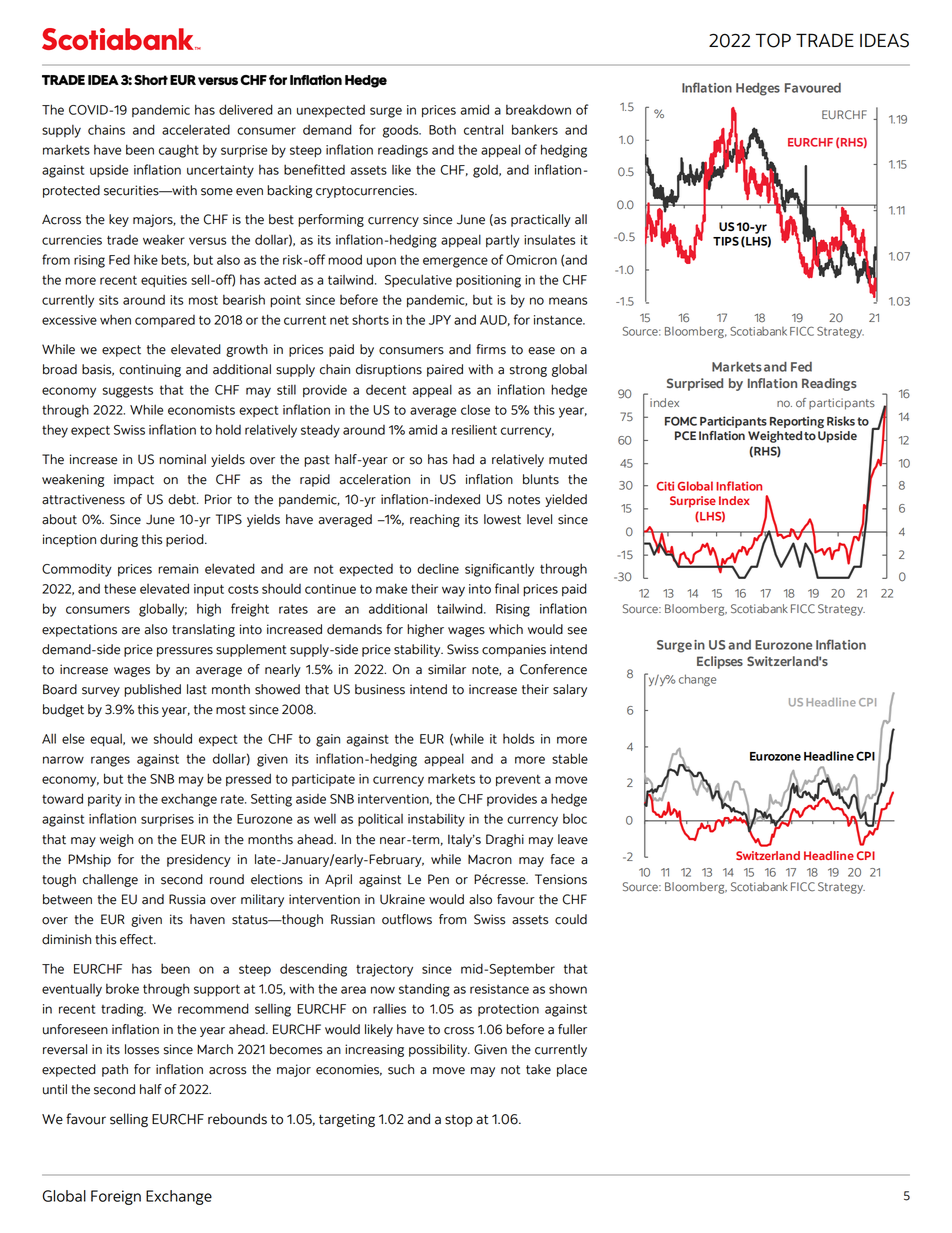 This document has height=1233, width=952. Describe the element at coordinates (459, 1121) in the document. I see `stop` at that location.
